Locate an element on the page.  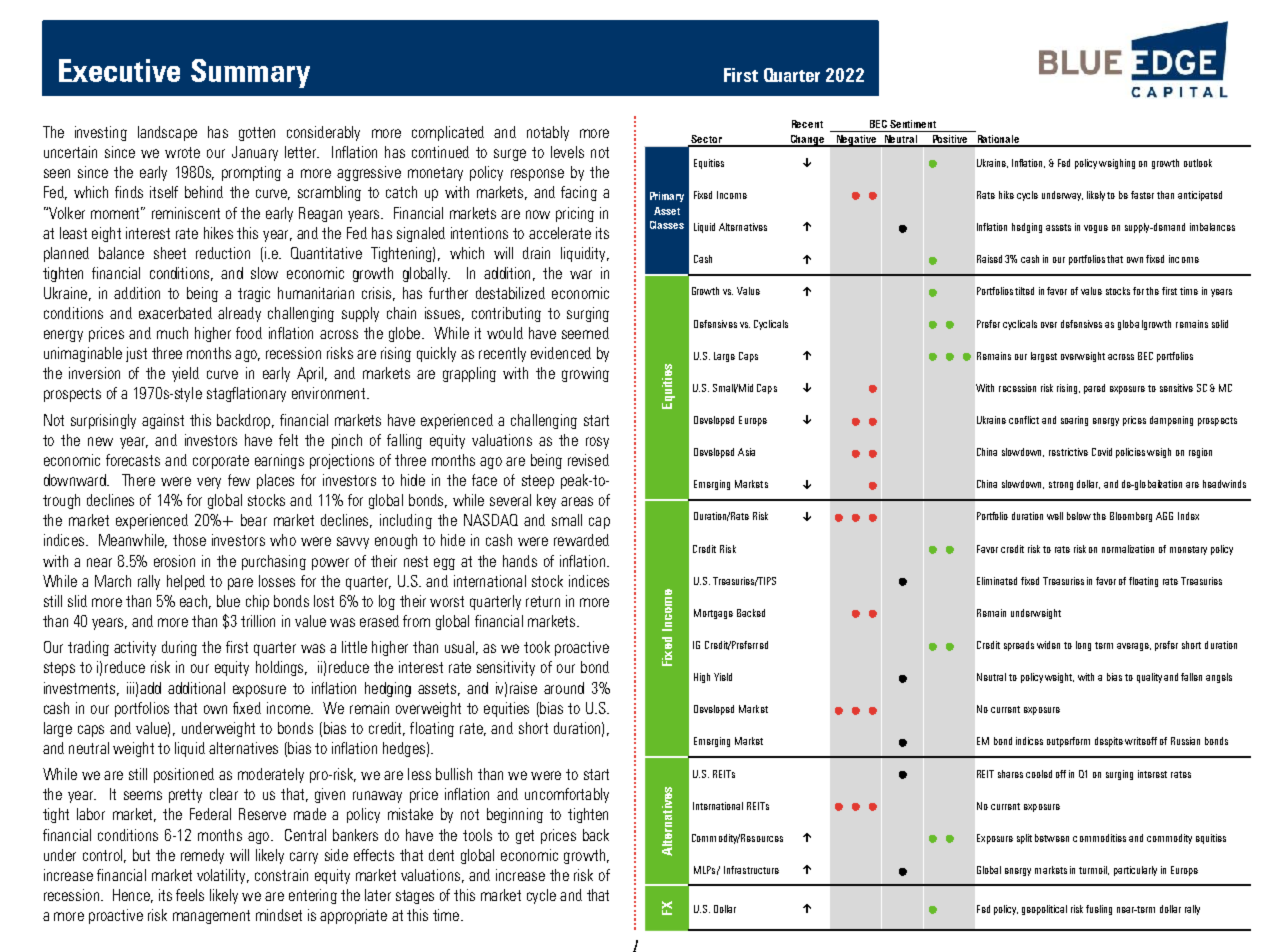
feels is located at coordinates (190, 895).
